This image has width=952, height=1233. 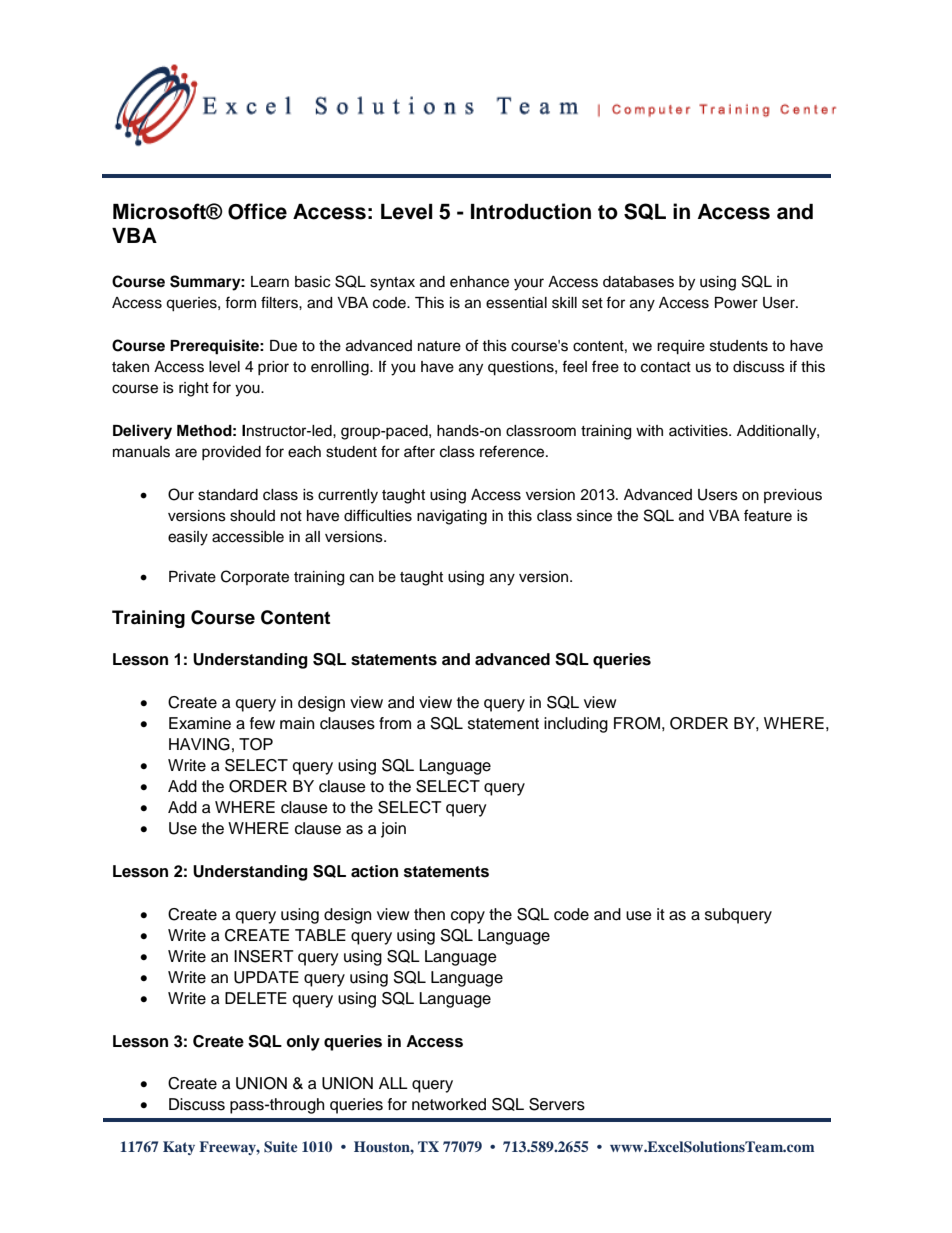 What do you see at coordinates (449, 1104) in the image?
I see `networked` at bounding box center [449, 1104].
